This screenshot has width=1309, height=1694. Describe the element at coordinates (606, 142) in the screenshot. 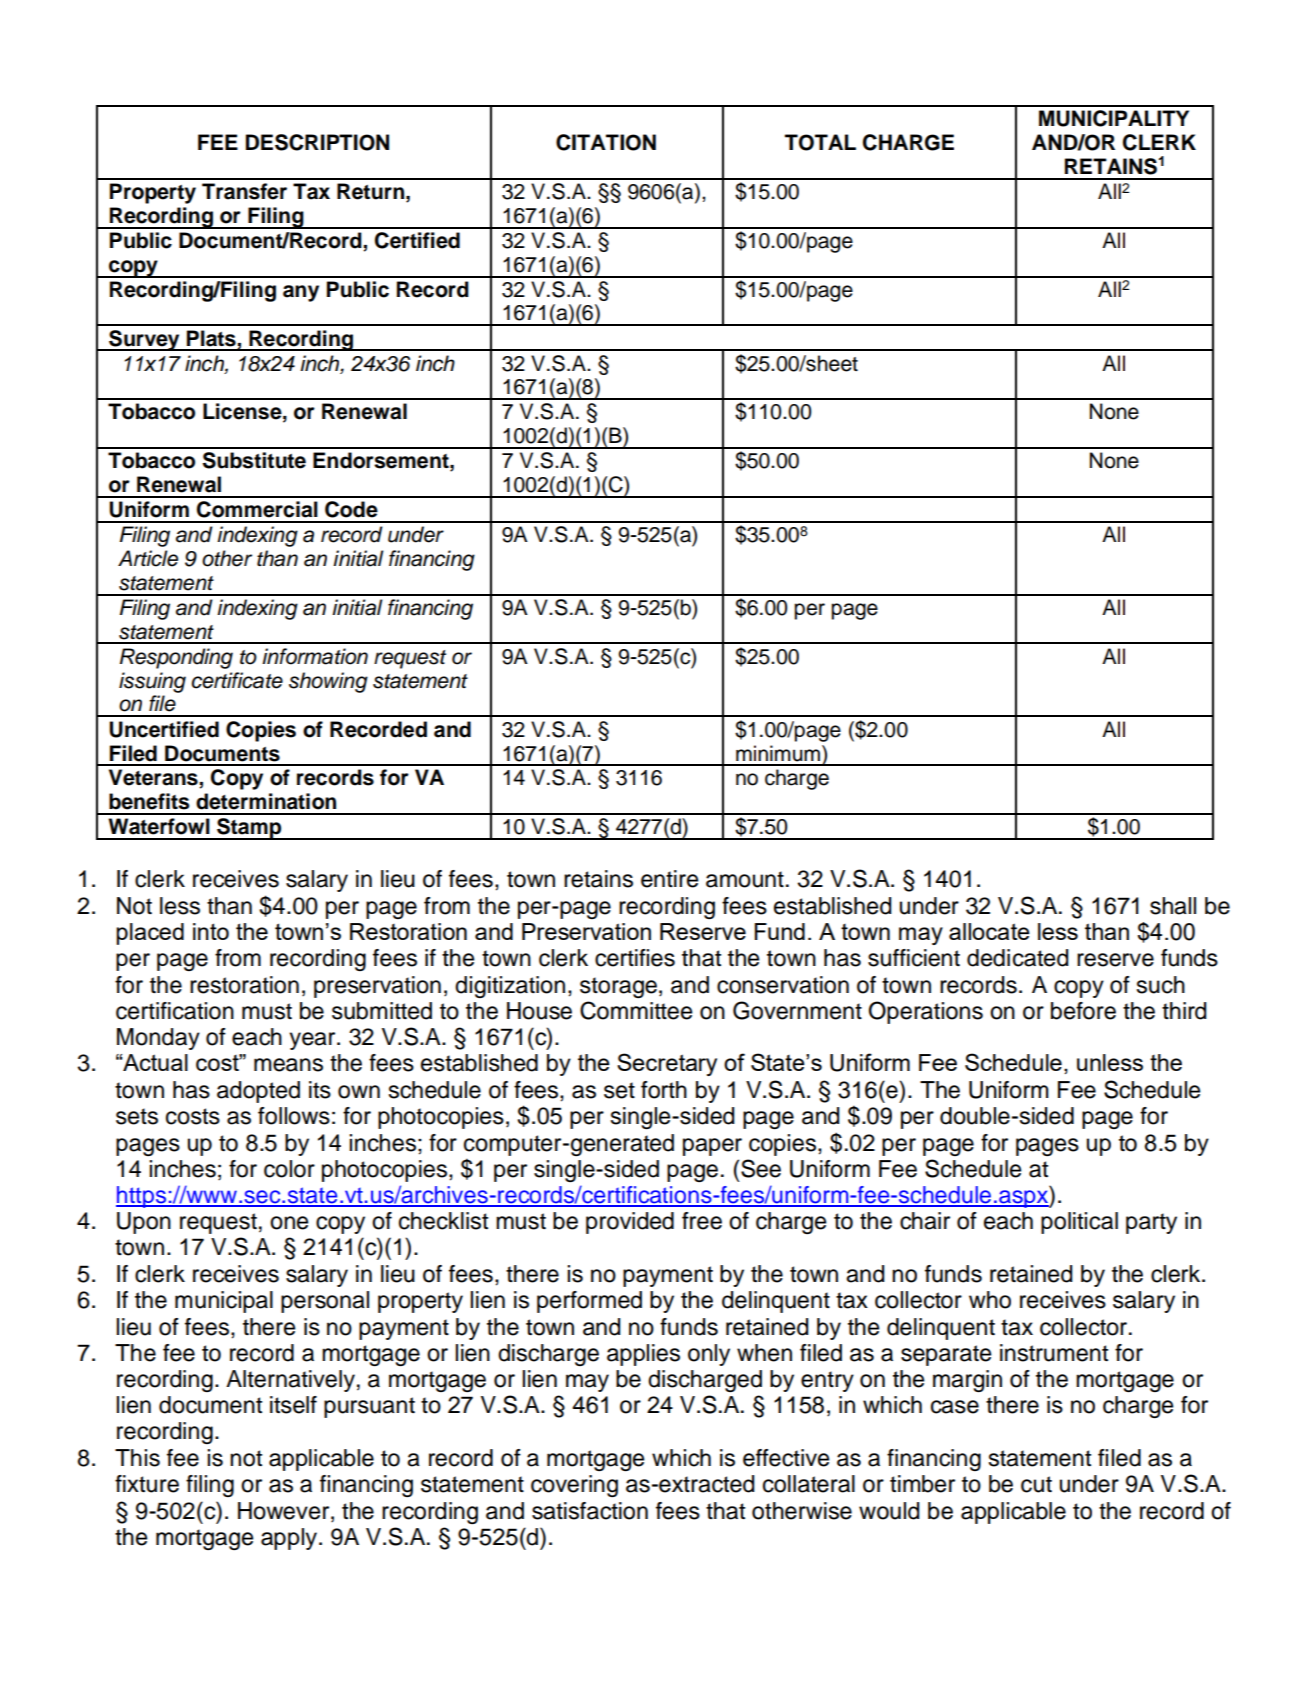

I see `CITATION` at that location.
